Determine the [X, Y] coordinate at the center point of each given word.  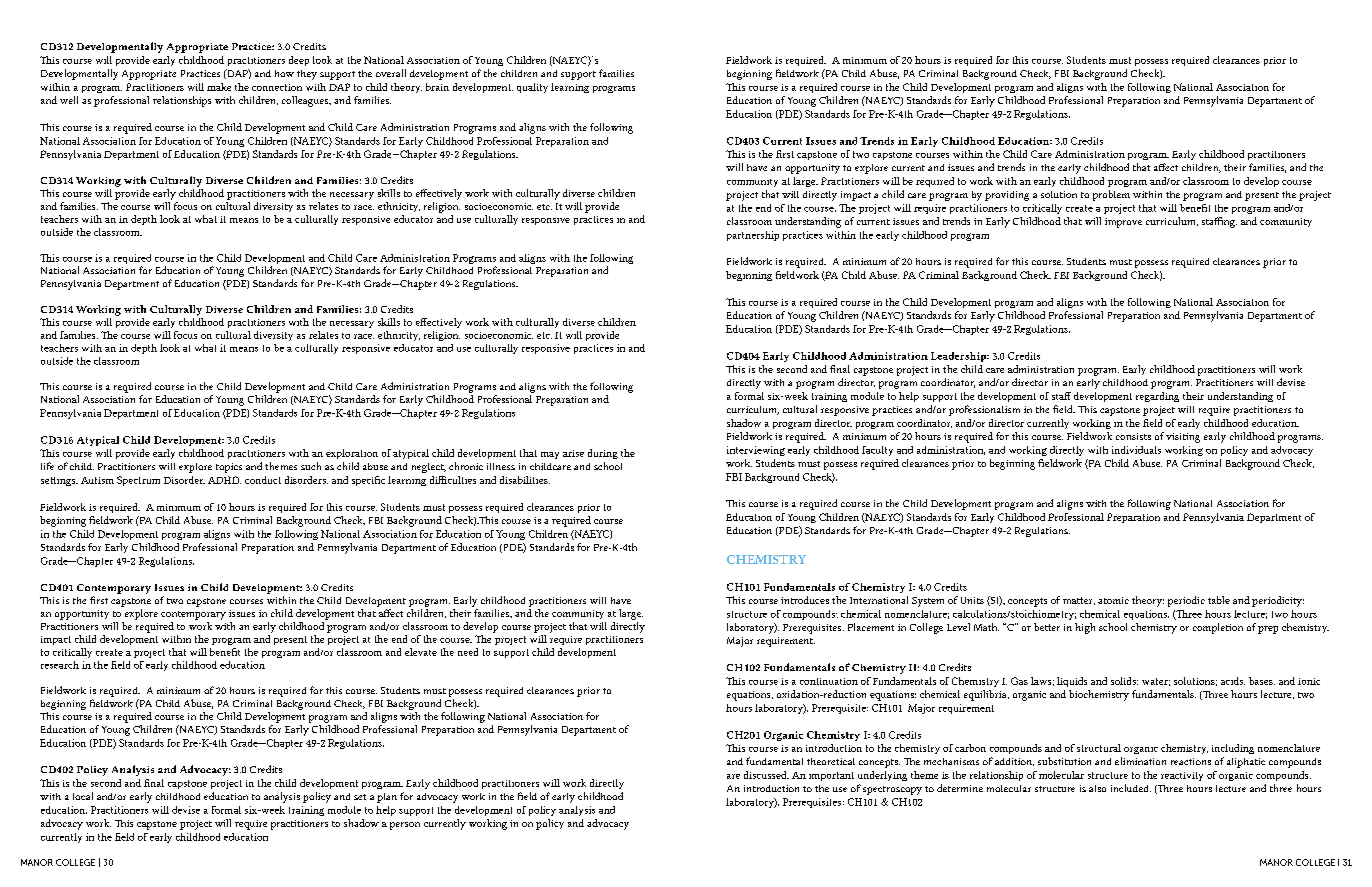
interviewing [756, 451]
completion [1218, 628]
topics [229, 468]
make [219, 87]
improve [1123, 223]
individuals [1136, 450]
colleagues [306, 101]
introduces [805, 600]
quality [532, 88]
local [83, 796]
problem [1111, 195]
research [60, 665]
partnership [753, 236]
